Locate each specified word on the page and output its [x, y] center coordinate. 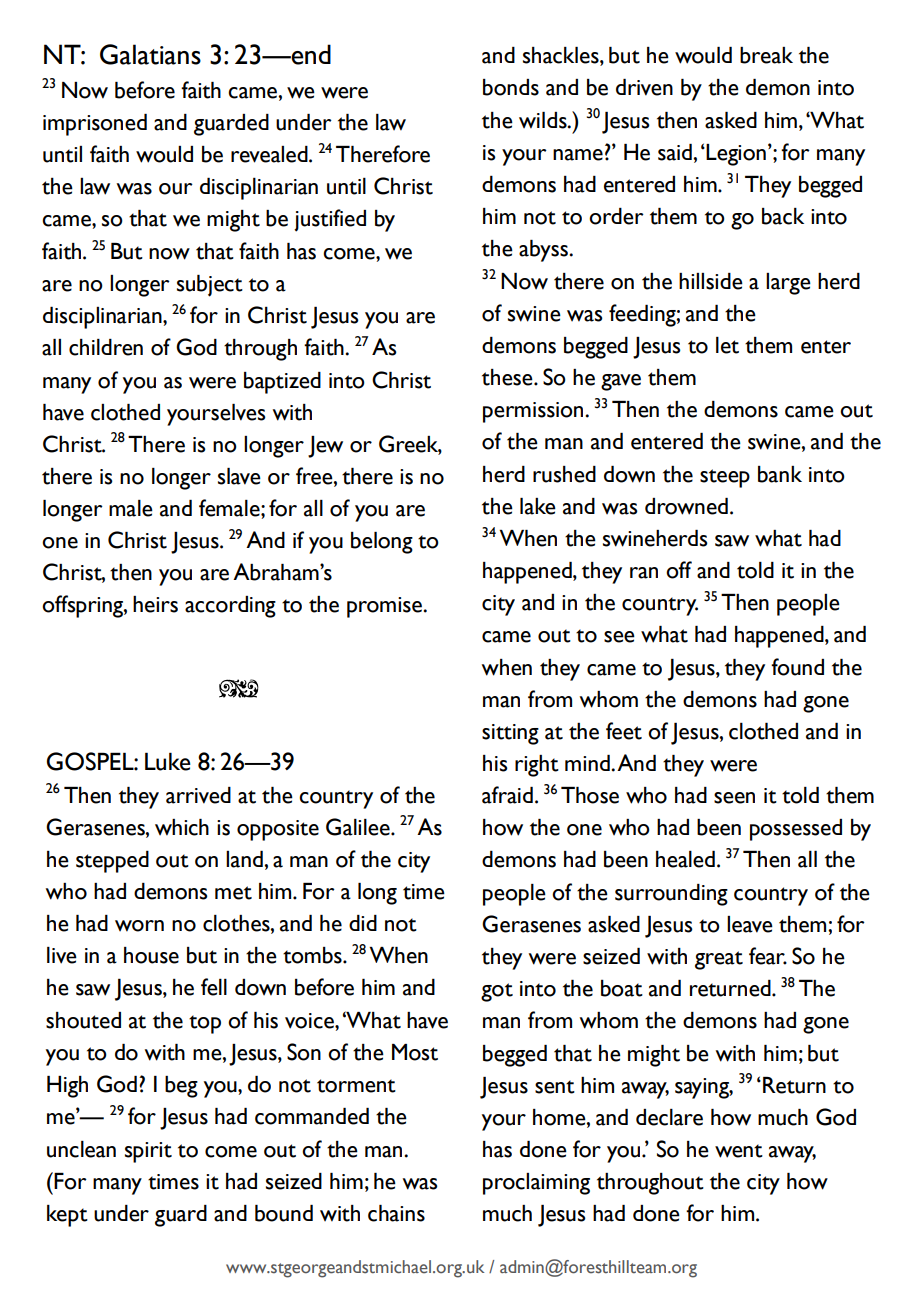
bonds [511, 87]
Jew [325, 447]
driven [644, 87]
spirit [148, 1152]
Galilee [359, 827]
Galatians [150, 54]
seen [734, 798]
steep [725, 478]
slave [239, 476]
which [182, 827]
